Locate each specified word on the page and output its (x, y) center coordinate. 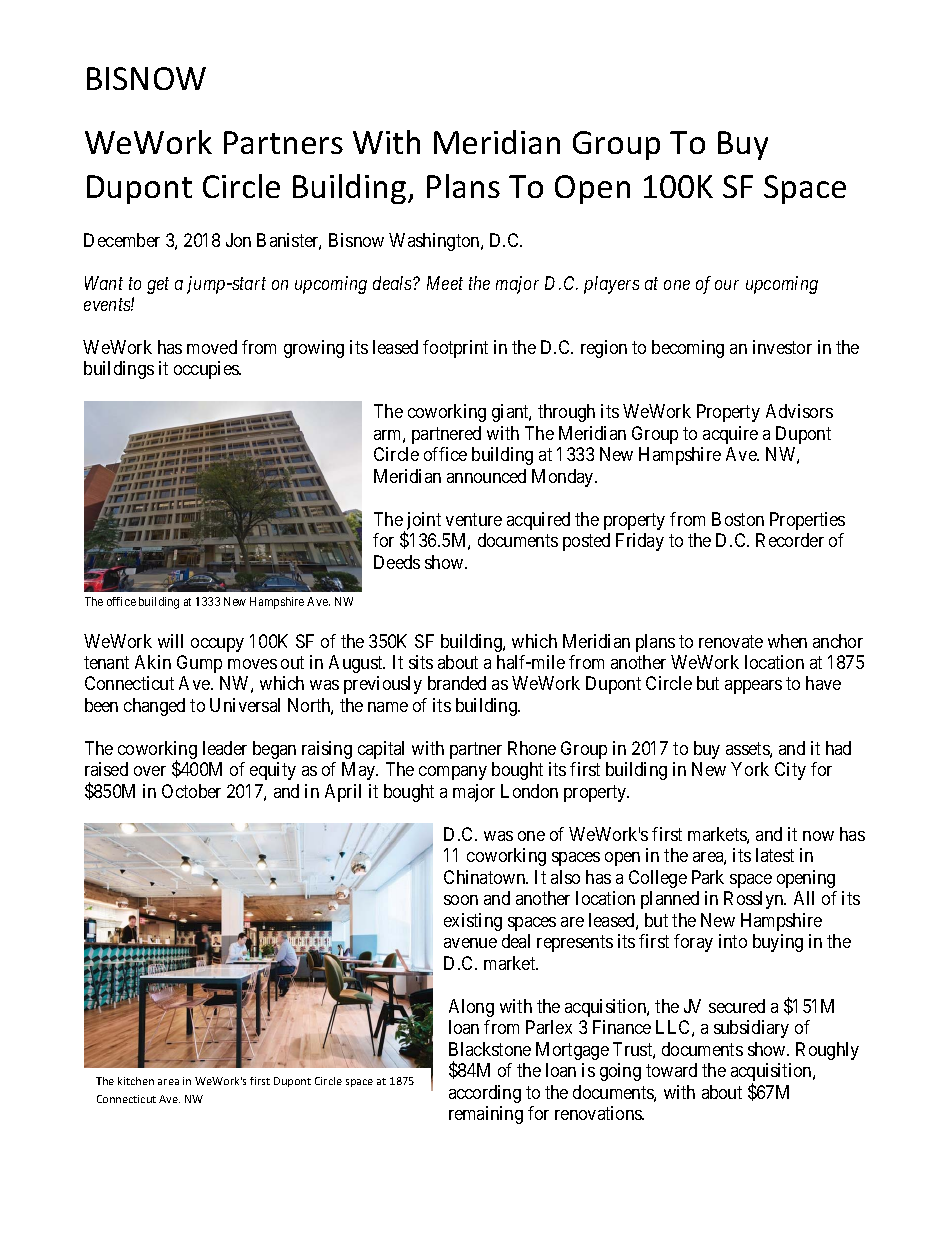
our (727, 285)
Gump (199, 664)
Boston (738, 519)
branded (457, 683)
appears (753, 687)
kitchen (136, 1081)
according (485, 1094)
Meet (445, 283)
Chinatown (486, 877)
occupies (207, 370)
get (158, 285)
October (191, 791)
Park (708, 877)
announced (486, 476)
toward (671, 1070)
